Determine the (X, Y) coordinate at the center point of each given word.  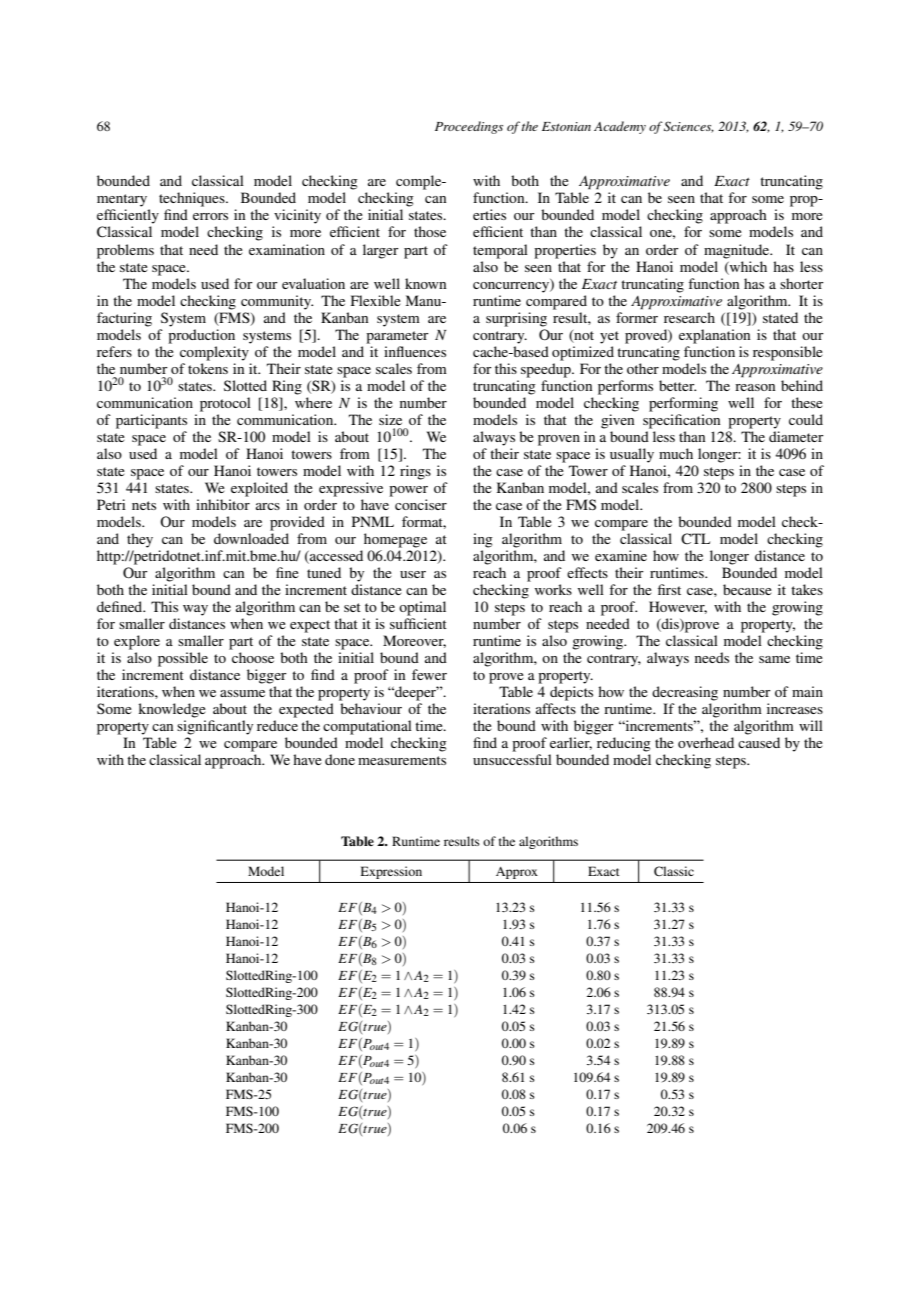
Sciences (689, 127)
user (413, 574)
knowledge (172, 710)
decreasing (685, 693)
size (390, 419)
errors (210, 216)
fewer (429, 674)
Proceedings (469, 127)
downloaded (251, 538)
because (747, 589)
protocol (225, 404)
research (689, 317)
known (425, 283)
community (277, 302)
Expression (391, 872)
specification (681, 421)
